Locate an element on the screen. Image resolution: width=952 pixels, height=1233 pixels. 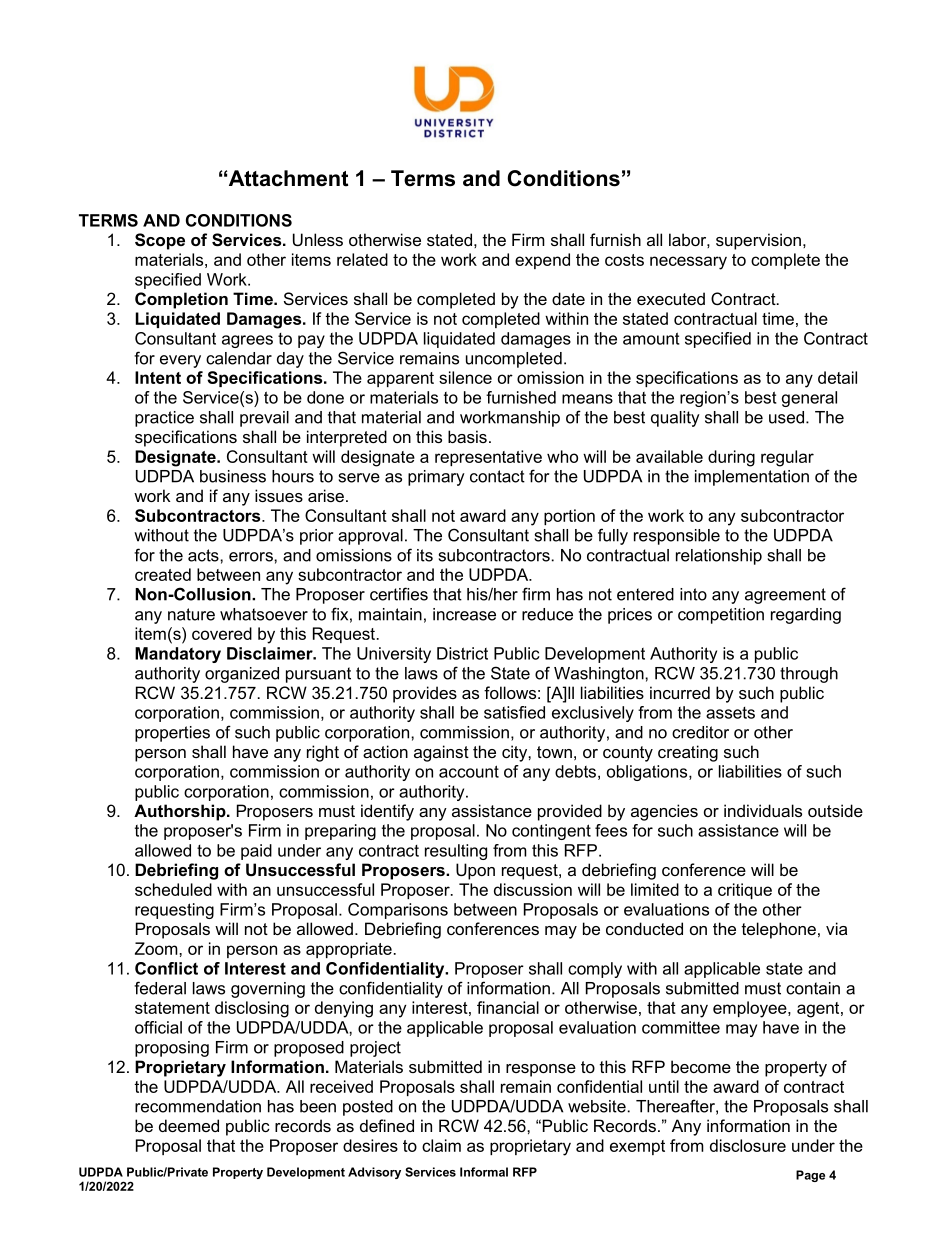
assets is located at coordinates (730, 713).
